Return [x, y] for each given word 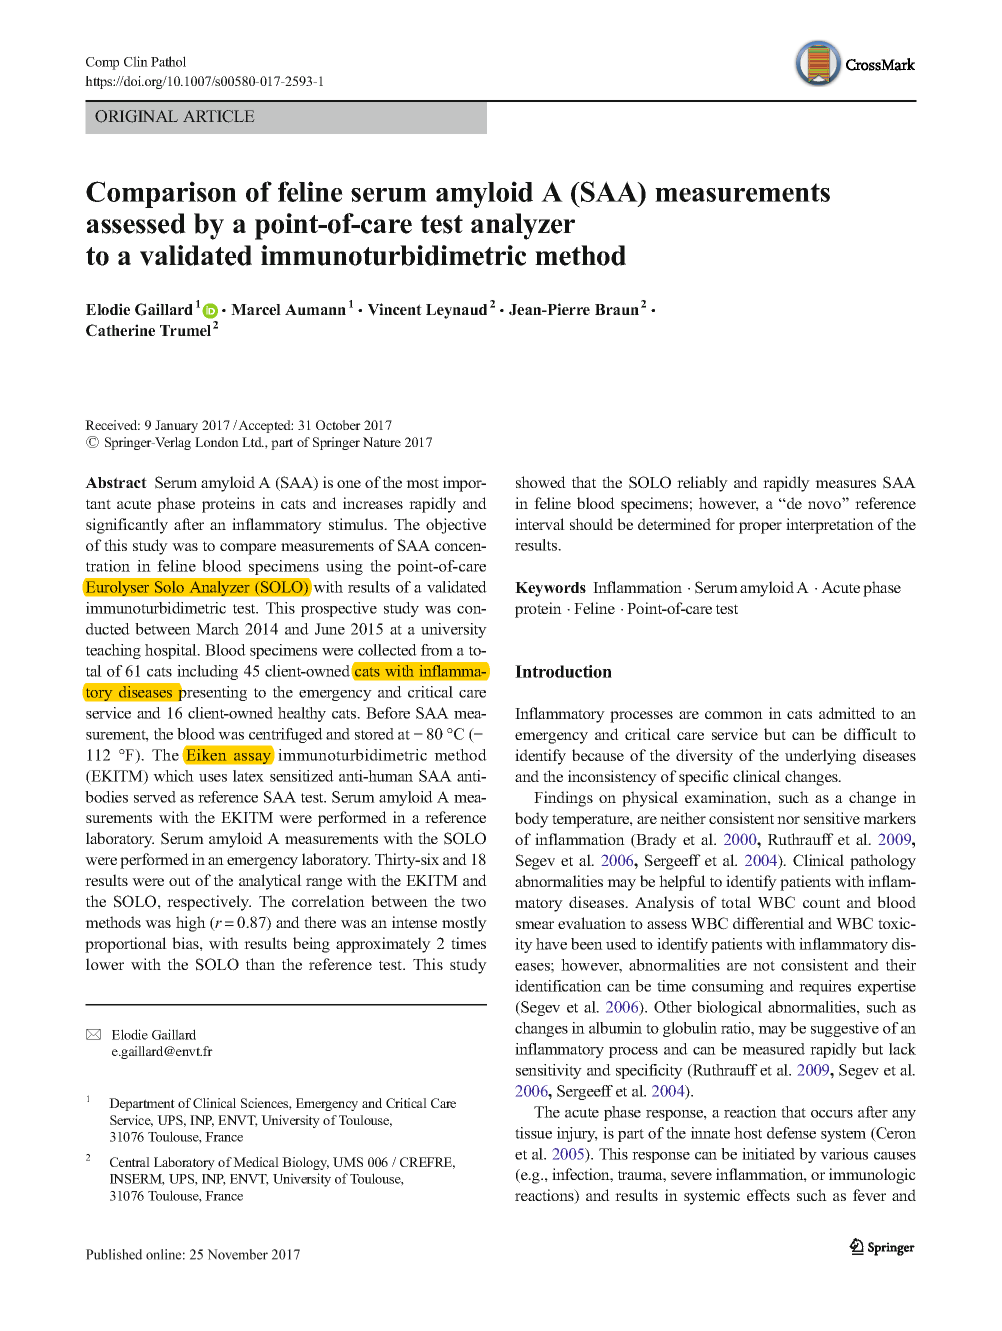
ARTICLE [218, 116]
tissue [533, 1133]
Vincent [395, 309]
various [844, 1154]
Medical [256, 1162]
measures [845, 484]
